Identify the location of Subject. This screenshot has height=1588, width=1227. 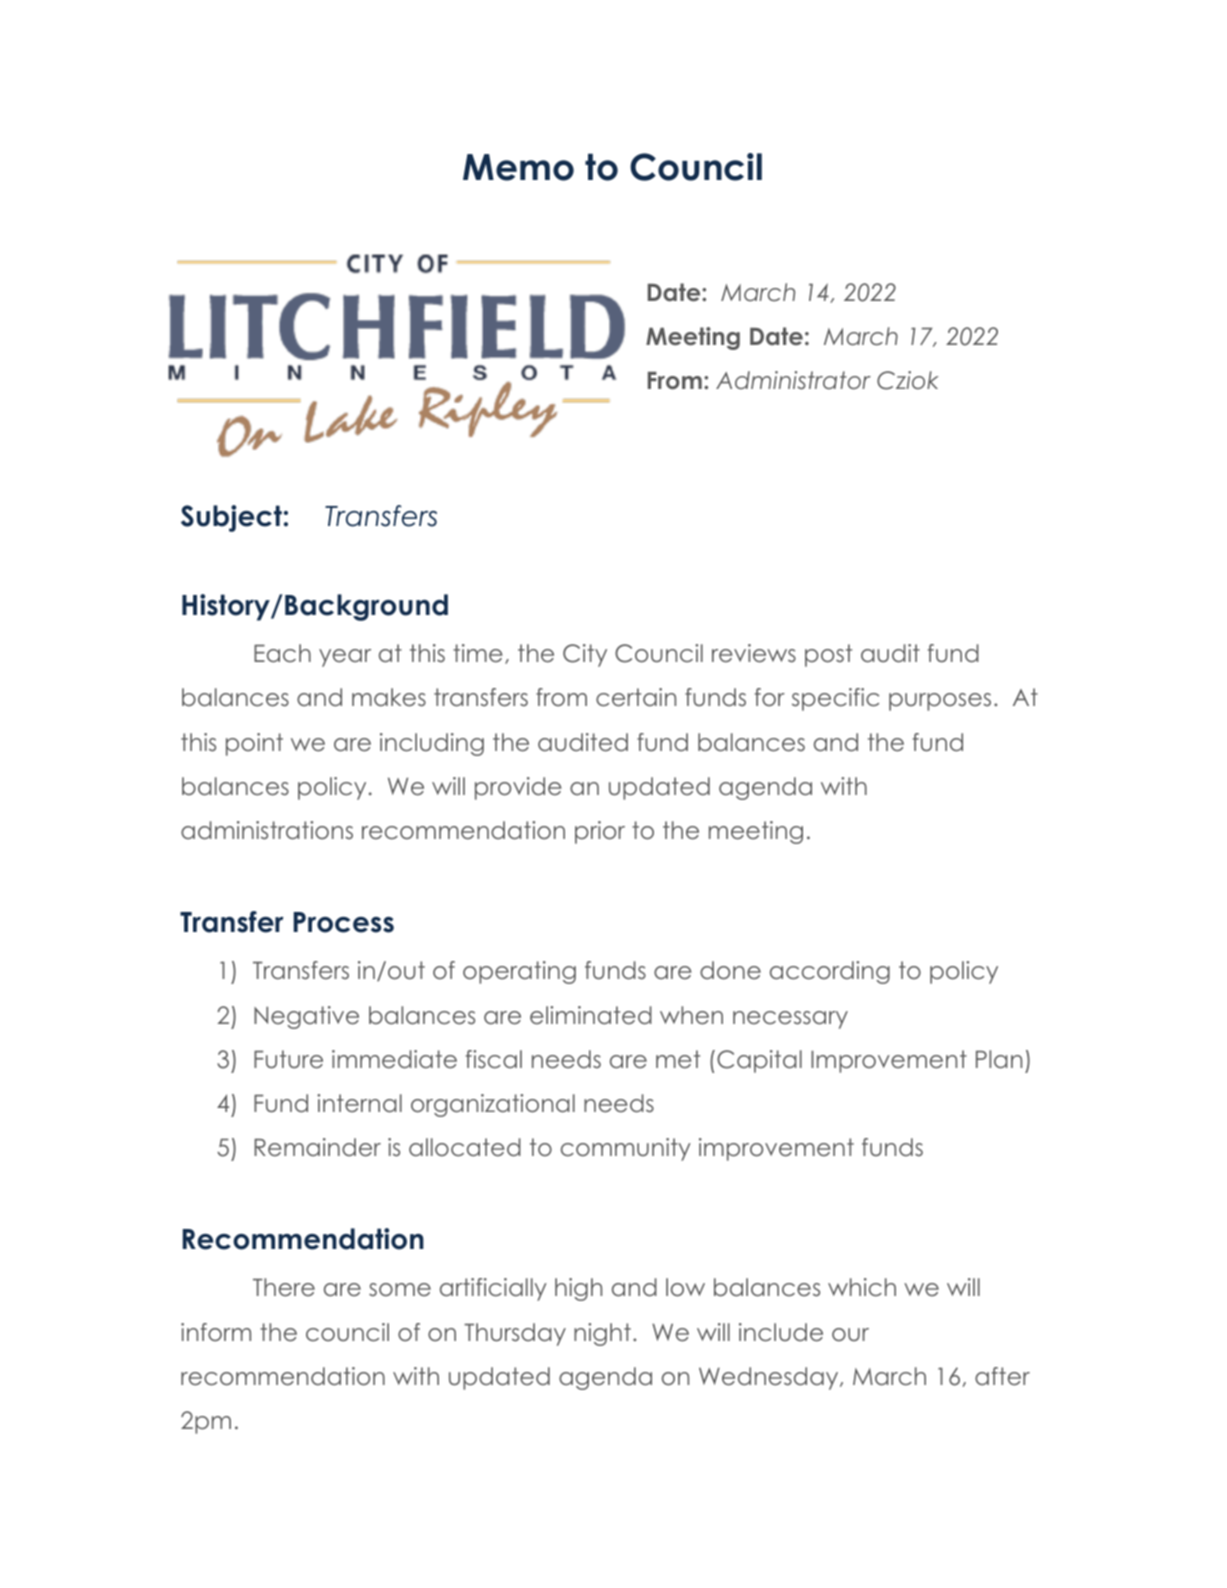
(231, 518).
